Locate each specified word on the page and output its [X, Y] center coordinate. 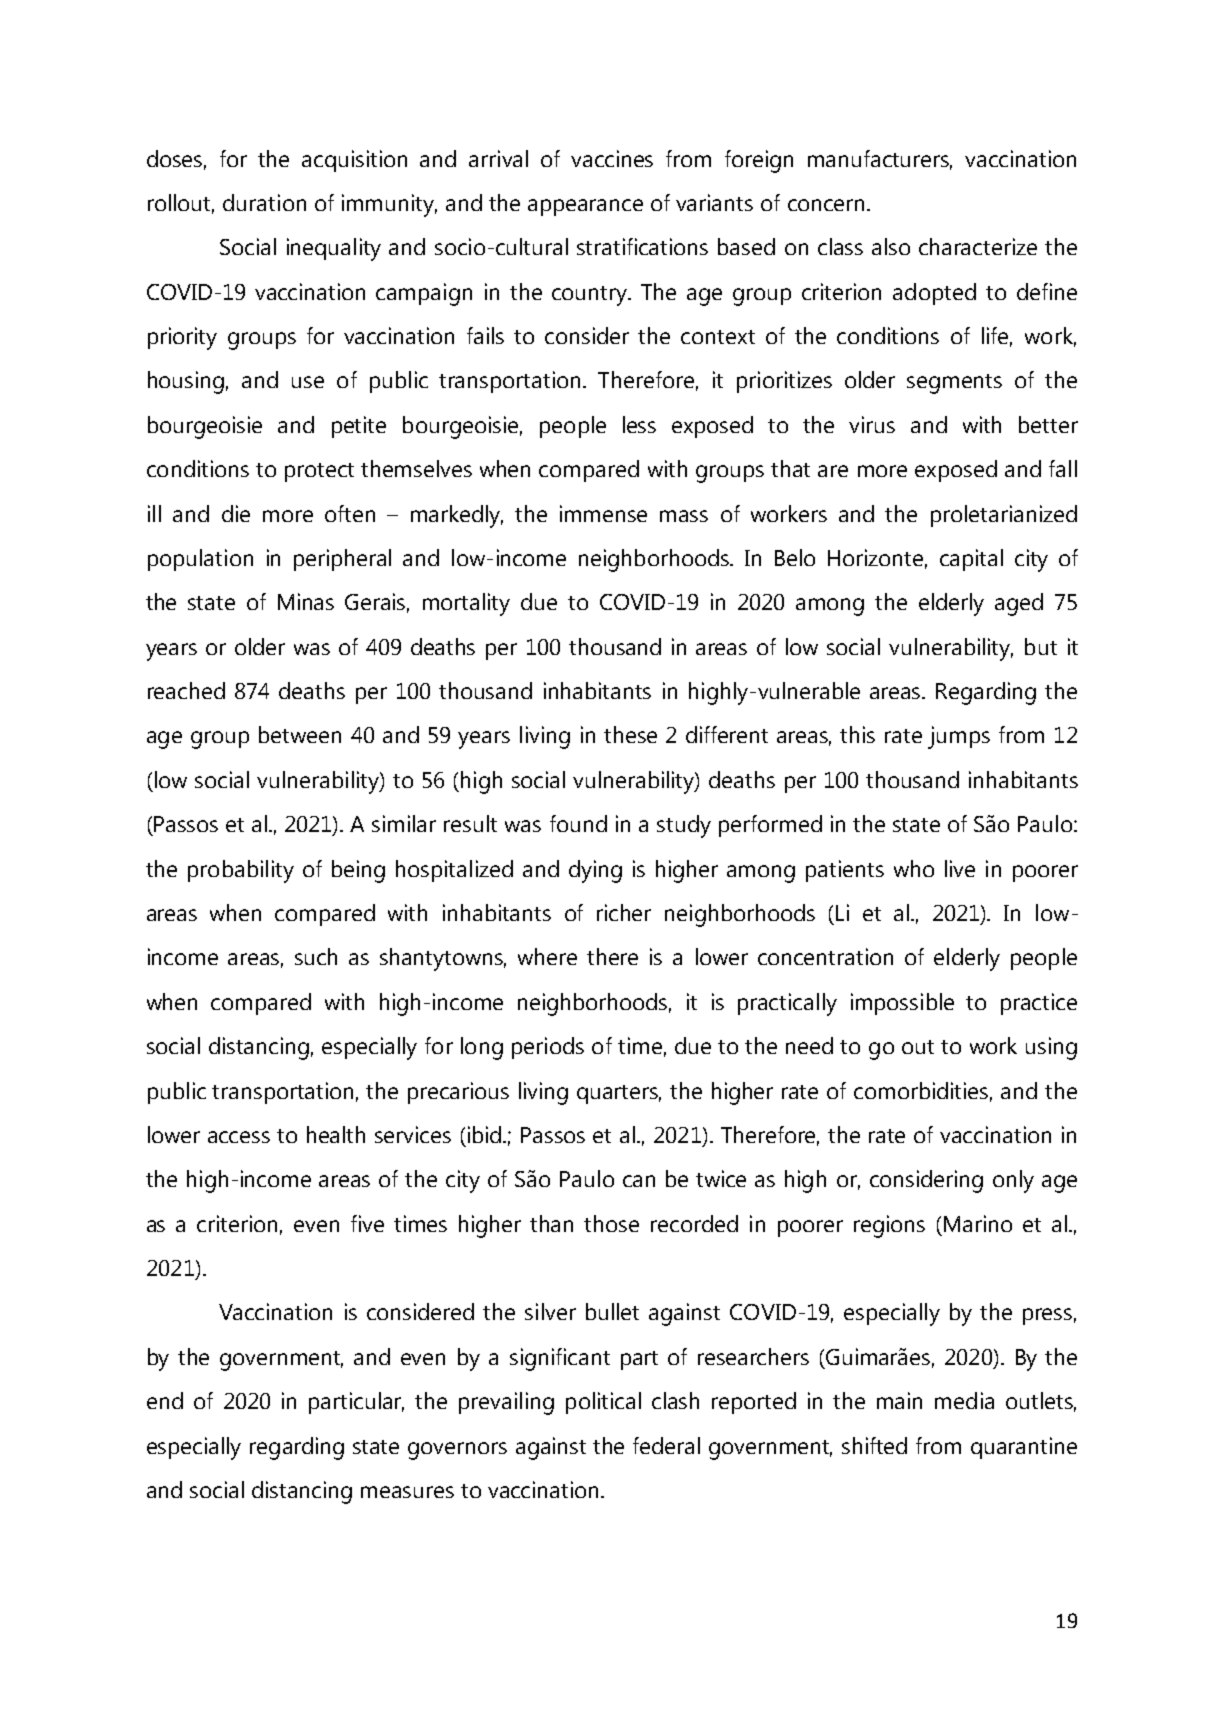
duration [264, 202]
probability [241, 871]
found [578, 823]
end [165, 1400]
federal [666, 1445]
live [960, 868]
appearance [585, 207]
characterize [978, 246]
